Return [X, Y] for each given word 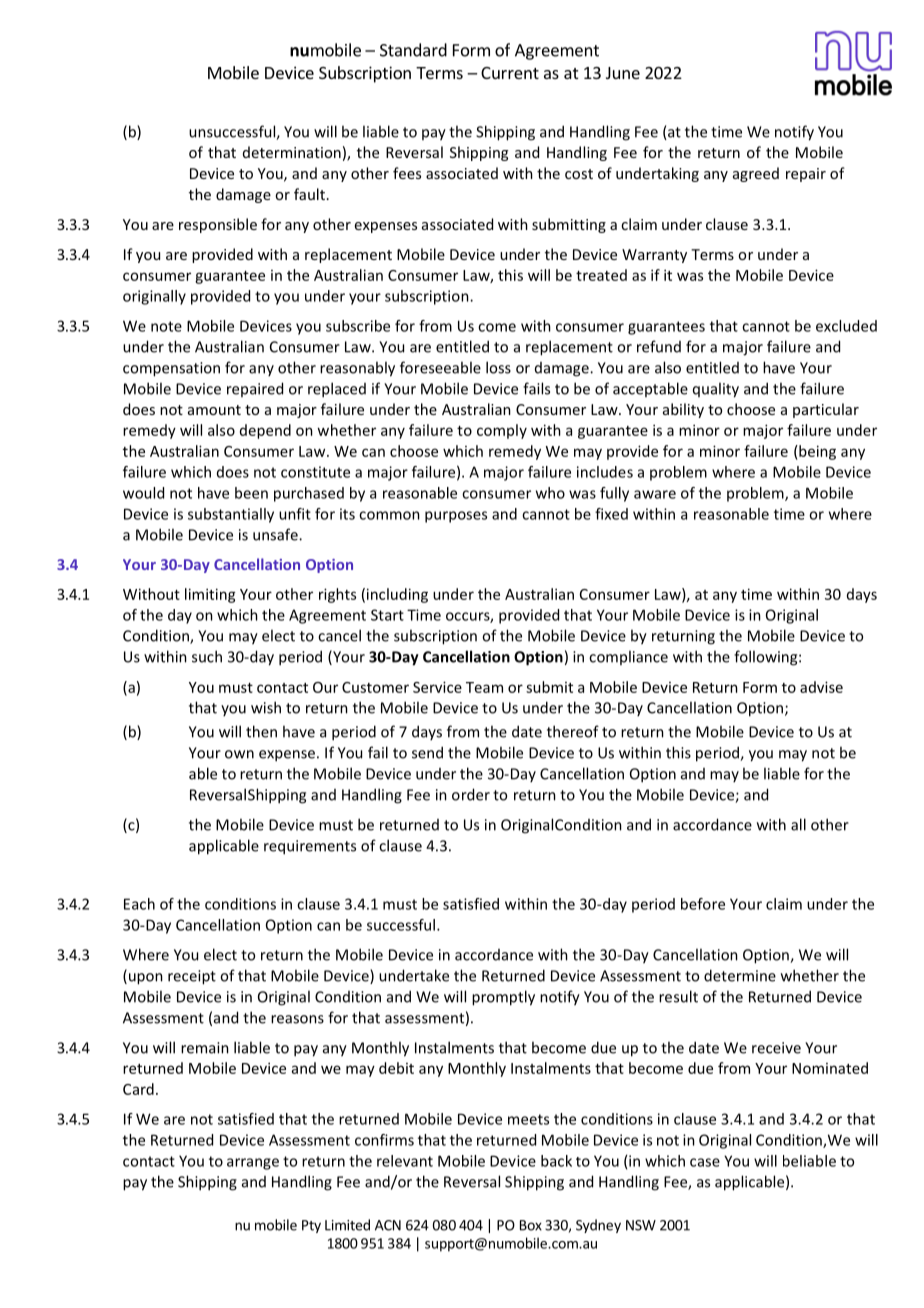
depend [265, 431]
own [239, 754]
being [816, 452]
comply [502, 431]
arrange [253, 1164]
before [703, 904]
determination [292, 152]
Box [531, 1225]
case [705, 1162]
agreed [756, 174]
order [471, 794]
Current [510, 73]
